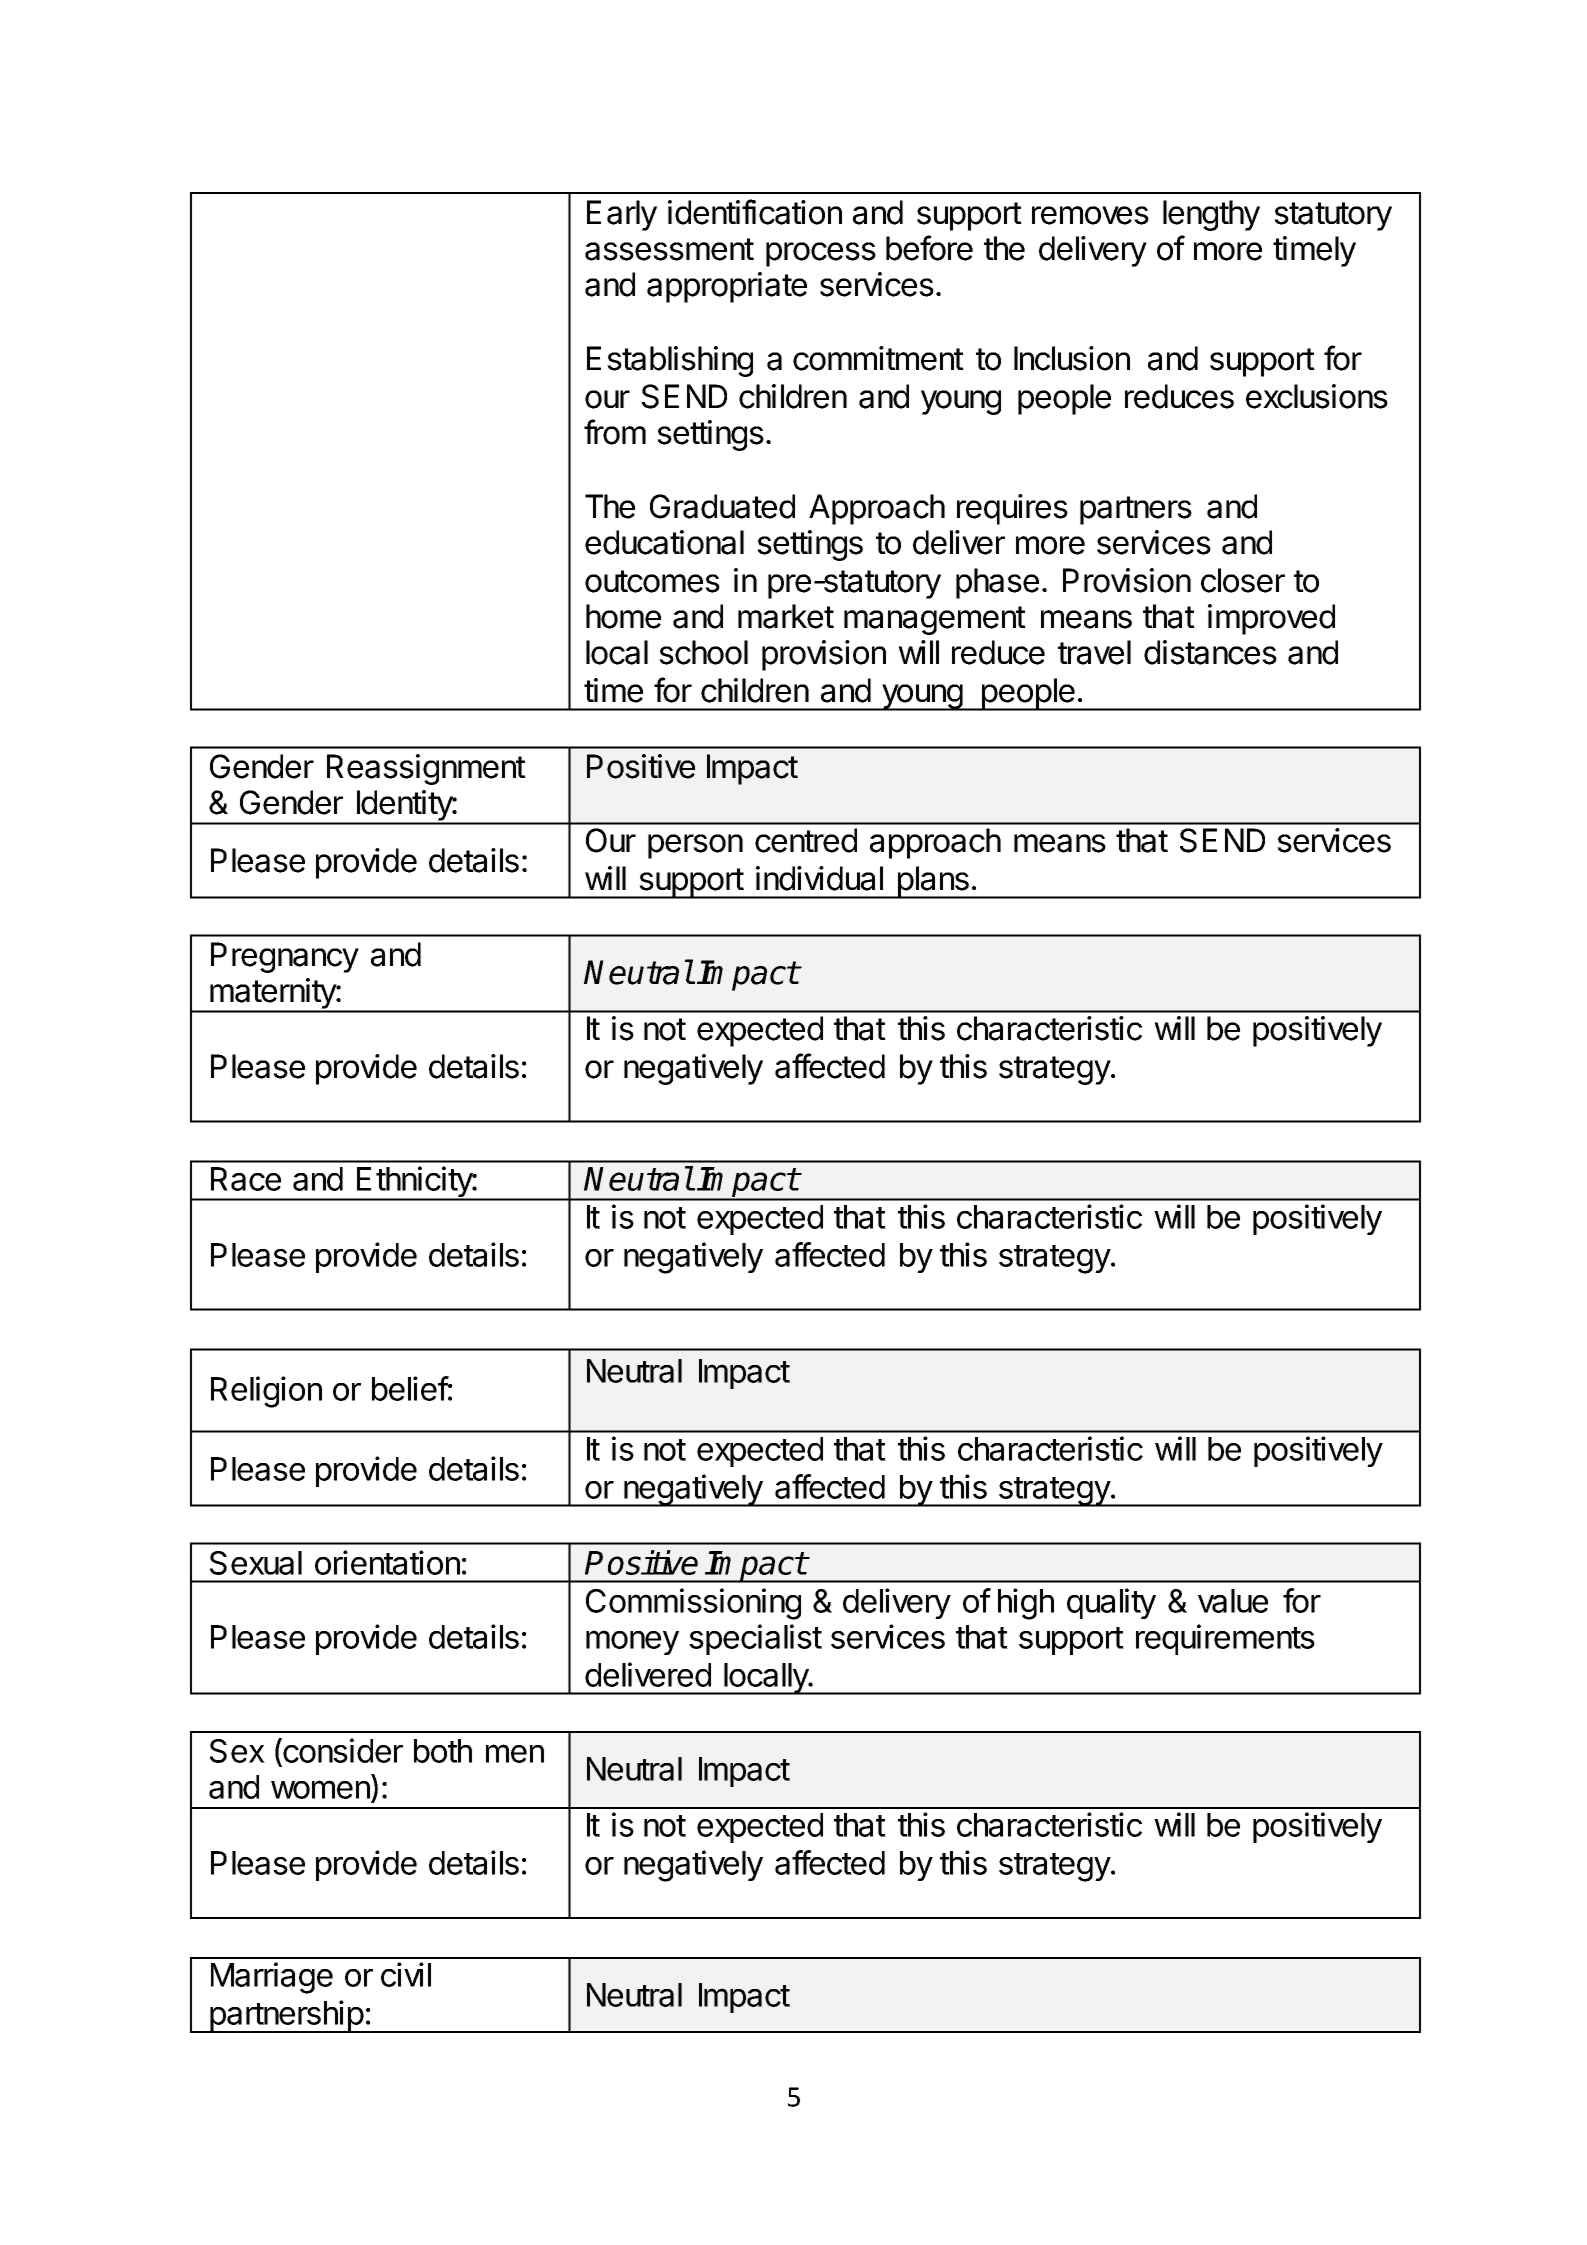 This screenshot has height=2245, width=1587. What do you see at coordinates (806, 840) in the screenshot?
I see `centred` at bounding box center [806, 840].
